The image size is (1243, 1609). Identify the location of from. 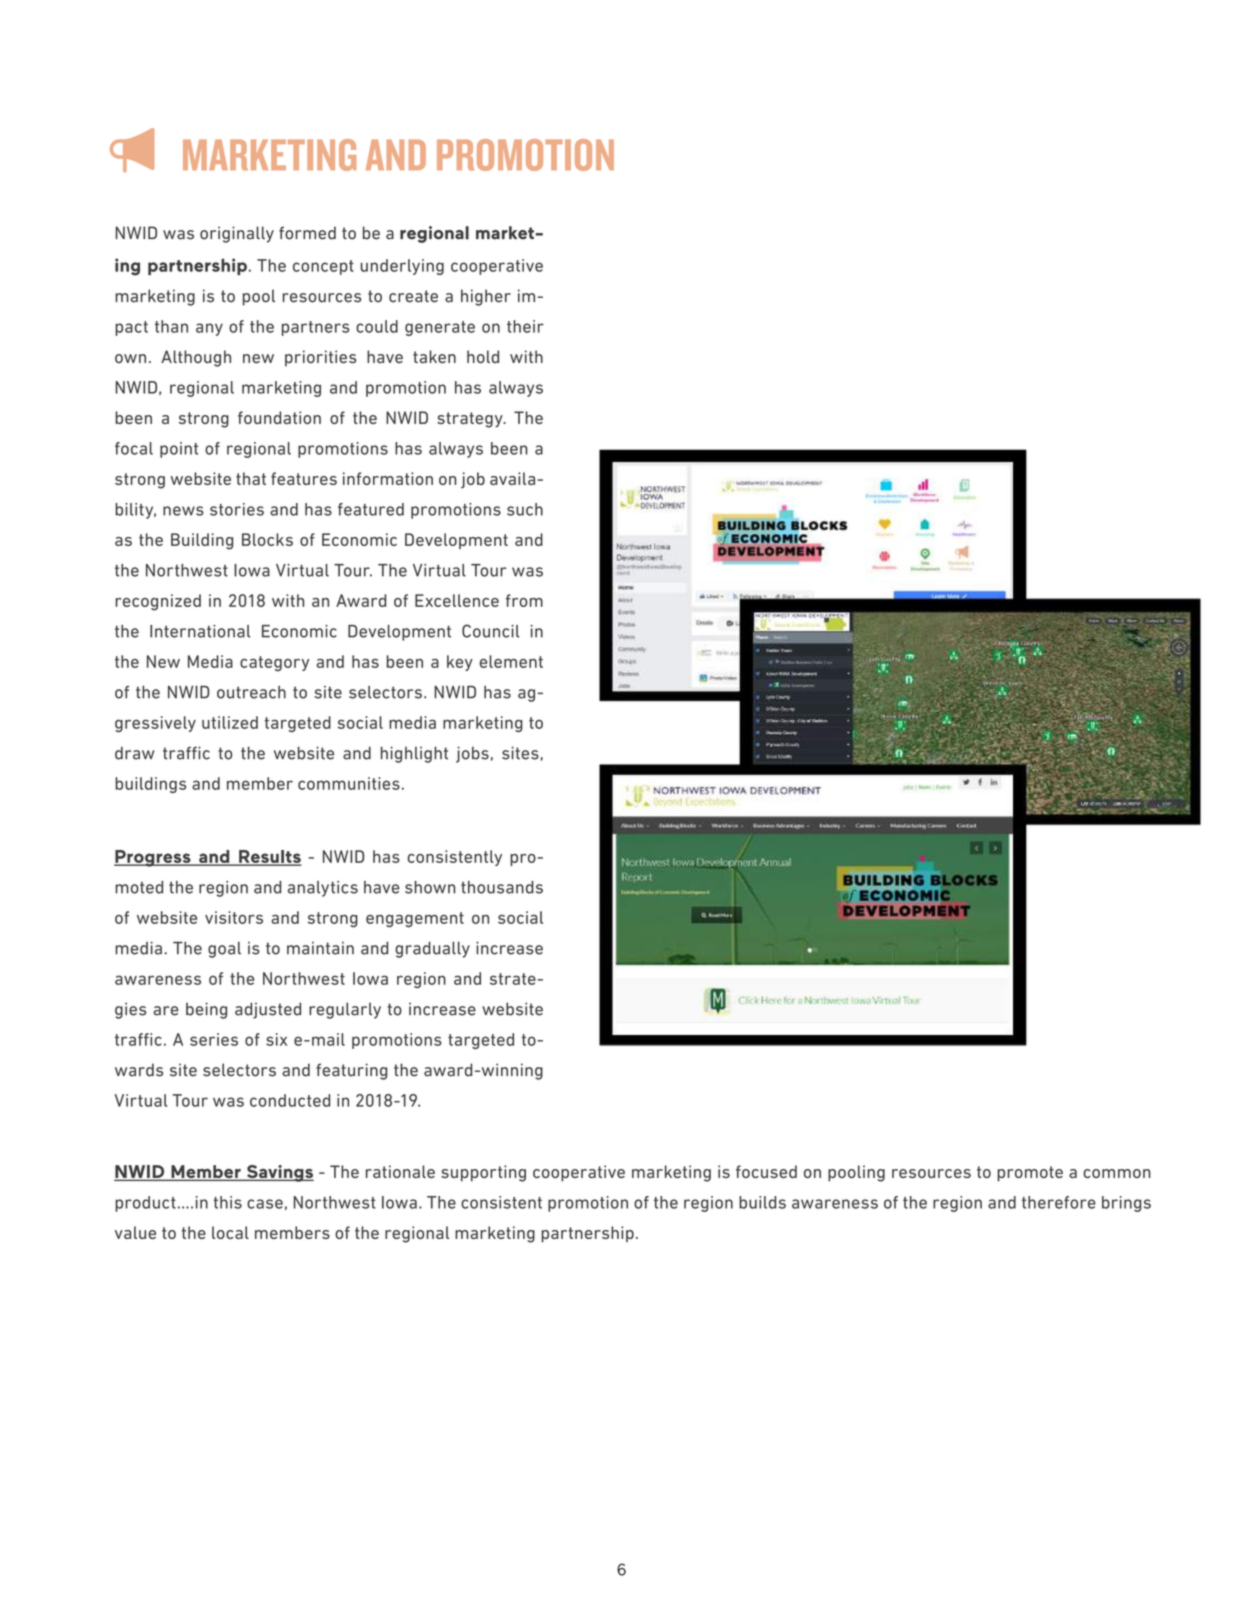
(524, 600).
